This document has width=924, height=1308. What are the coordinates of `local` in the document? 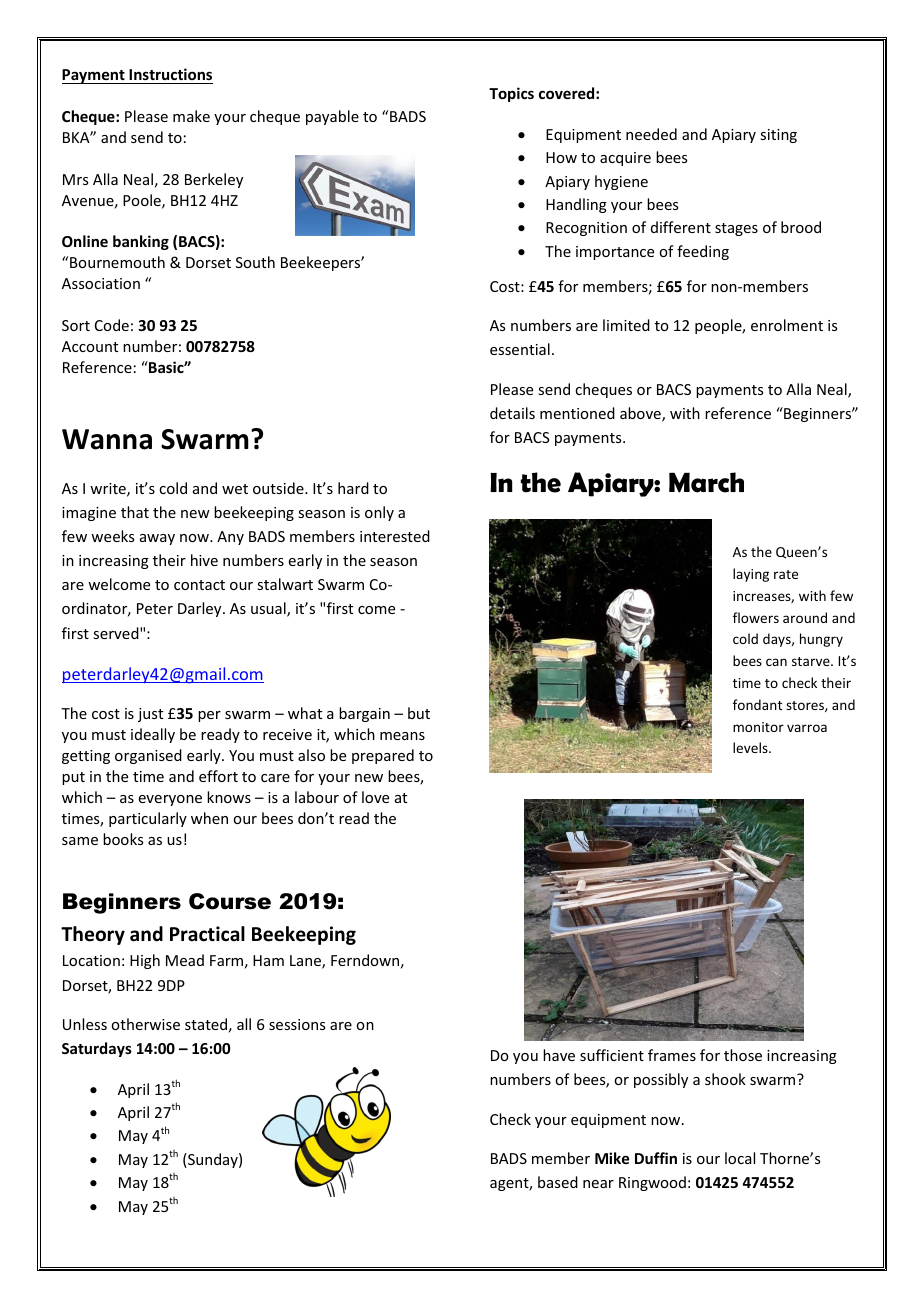 It's located at (740, 1158).
